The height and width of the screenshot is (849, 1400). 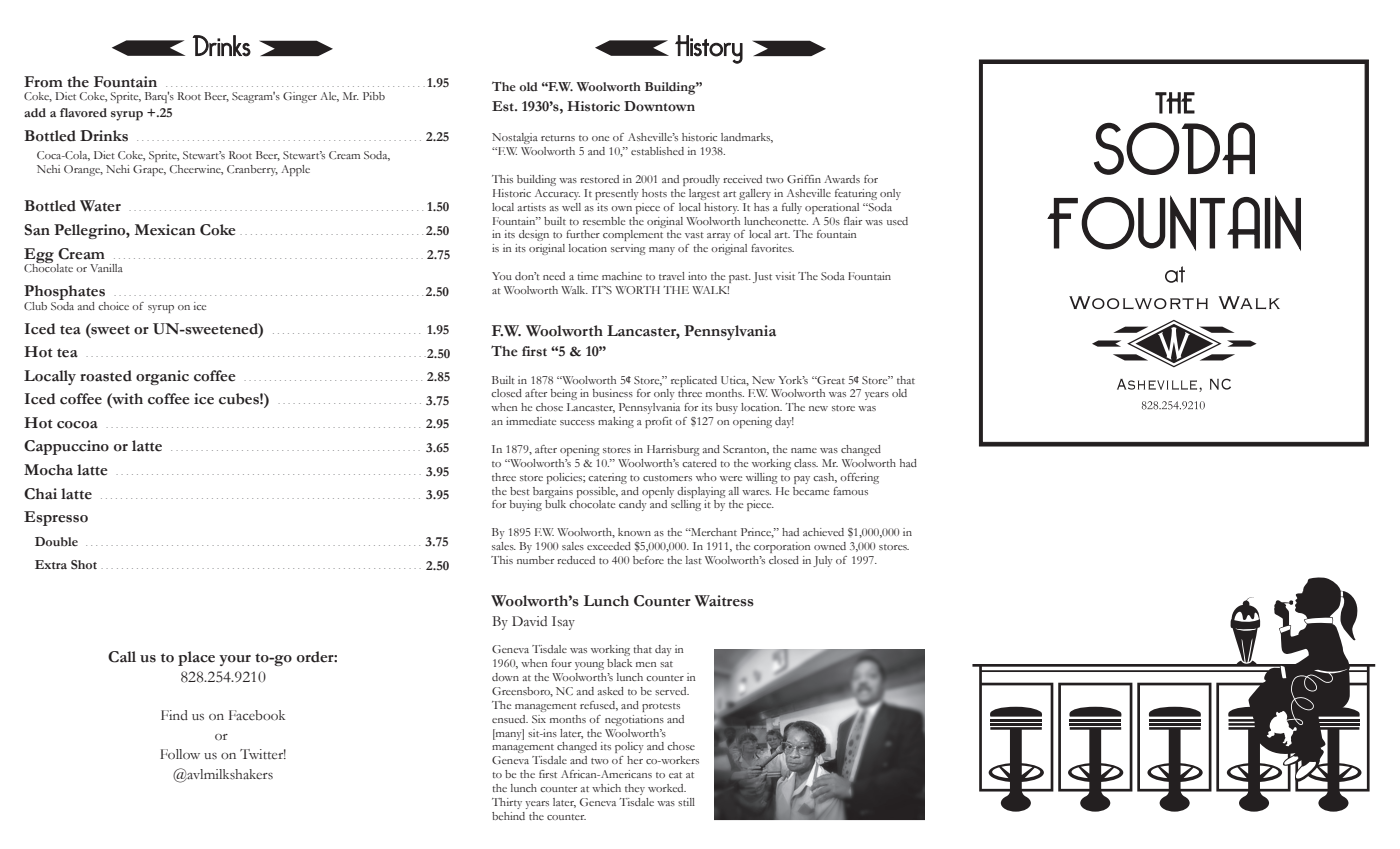 I want to click on David, so click(x=529, y=621).
